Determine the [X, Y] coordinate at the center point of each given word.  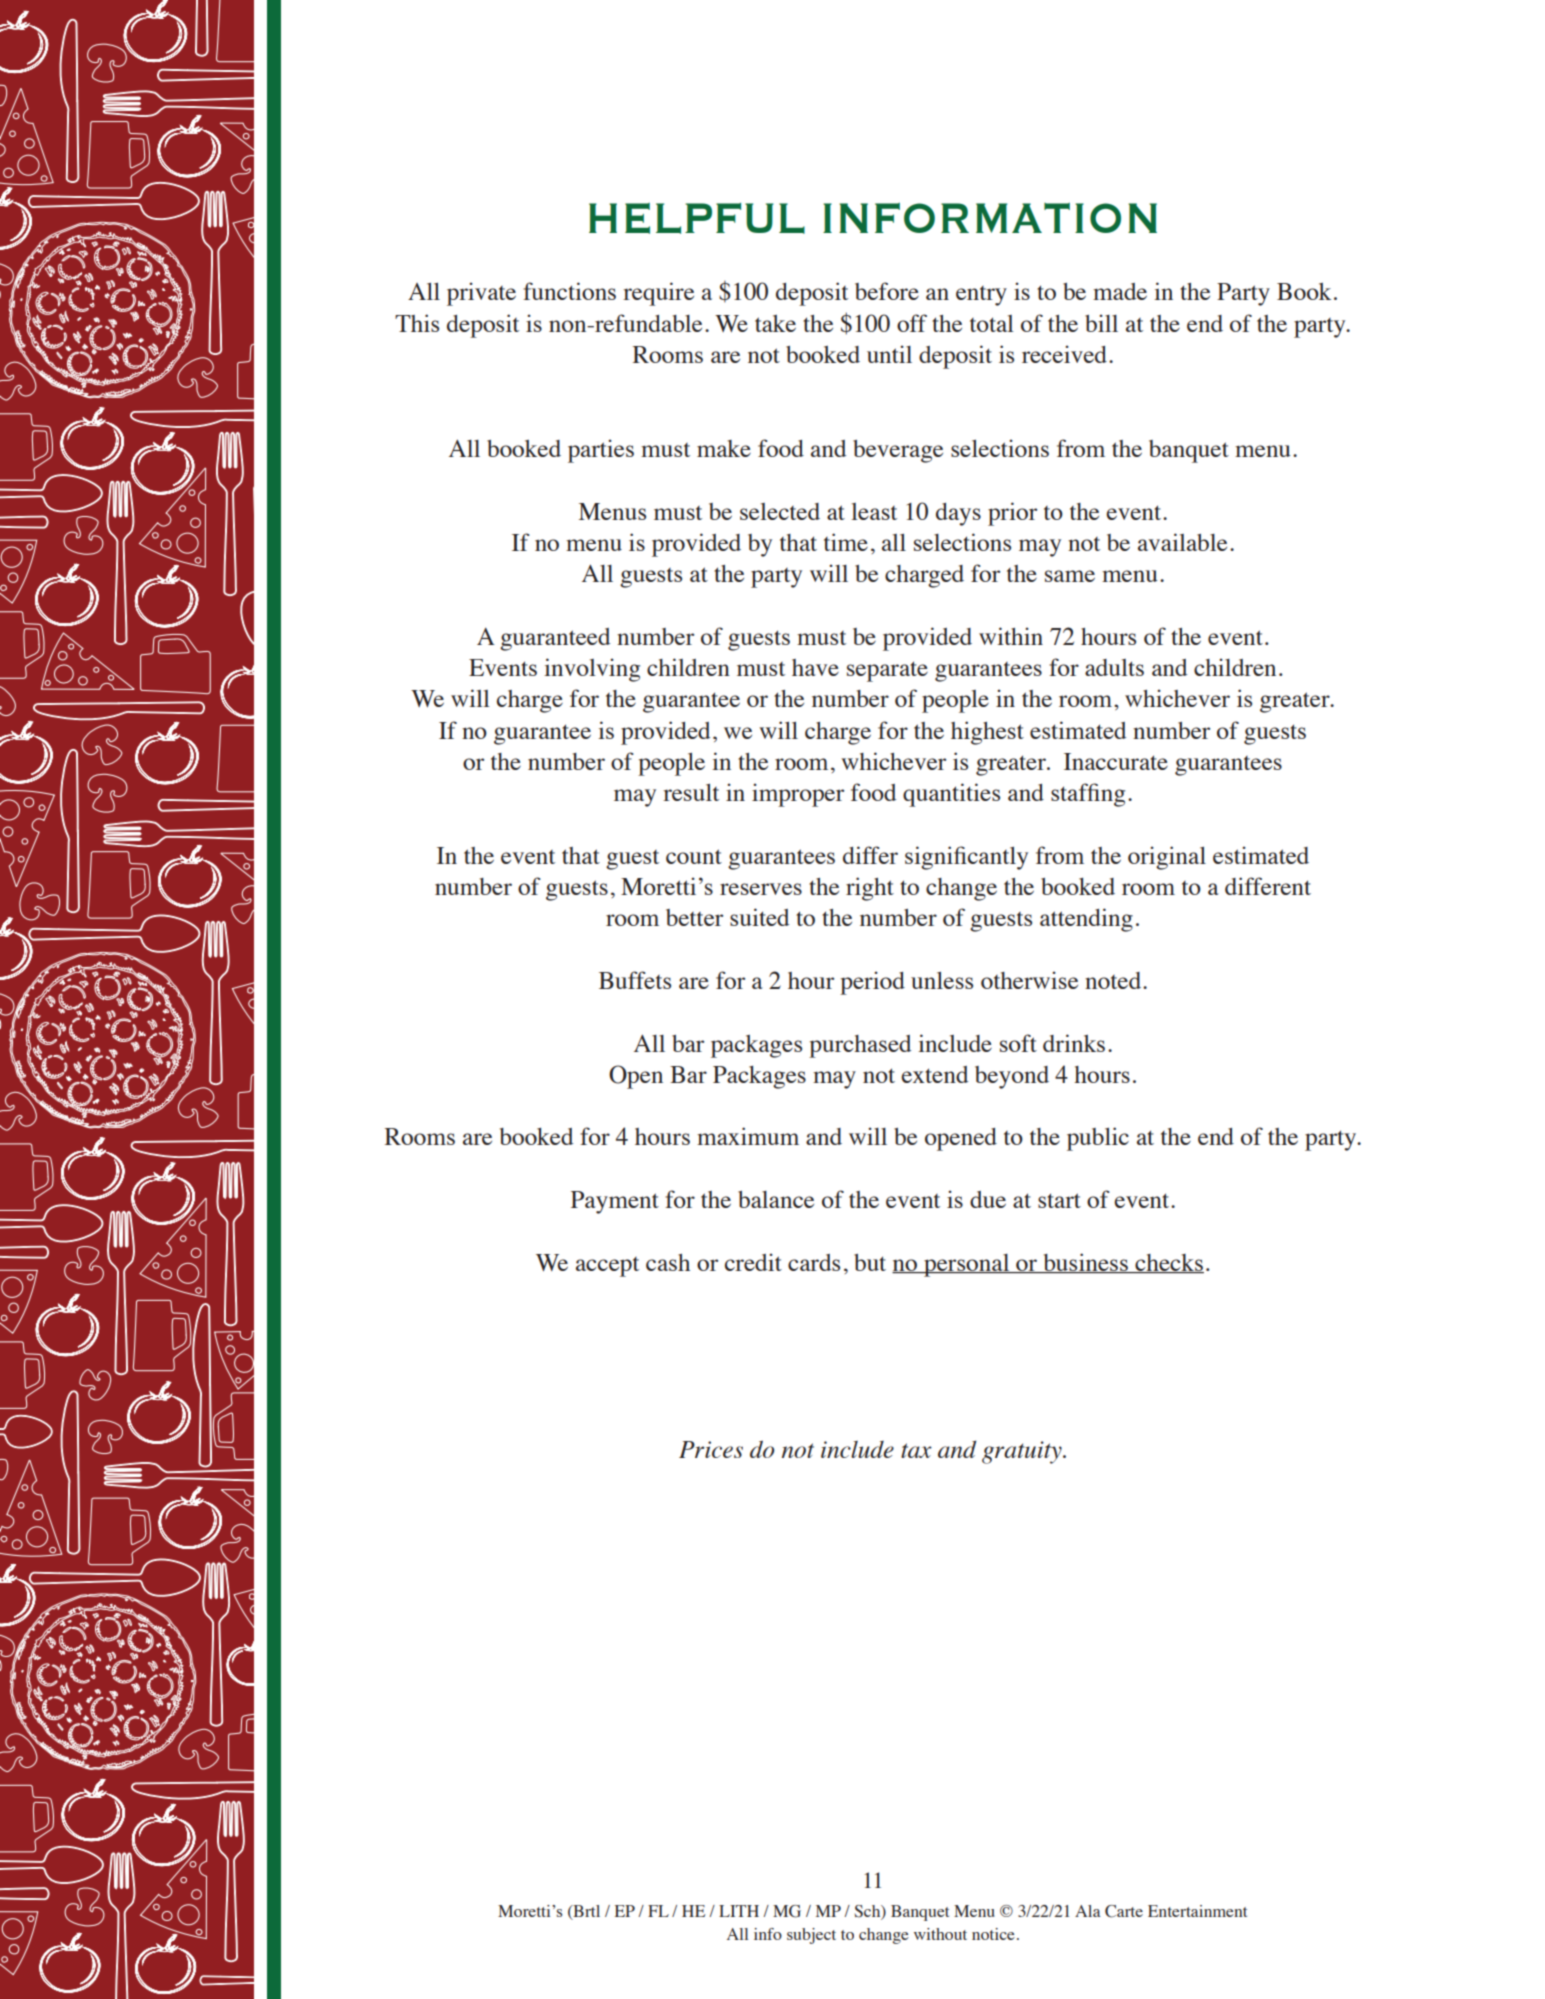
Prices [711, 1449]
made [1120, 291]
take [775, 323]
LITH [739, 1911]
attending [1086, 920]
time [846, 542]
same [1070, 576]
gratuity [1023, 1452]
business [1085, 1263]
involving [592, 670]
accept [607, 1267]
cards [814, 1262]
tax [916, 1450]
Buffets [635, 980]
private [481, 294]
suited [759, 917]
